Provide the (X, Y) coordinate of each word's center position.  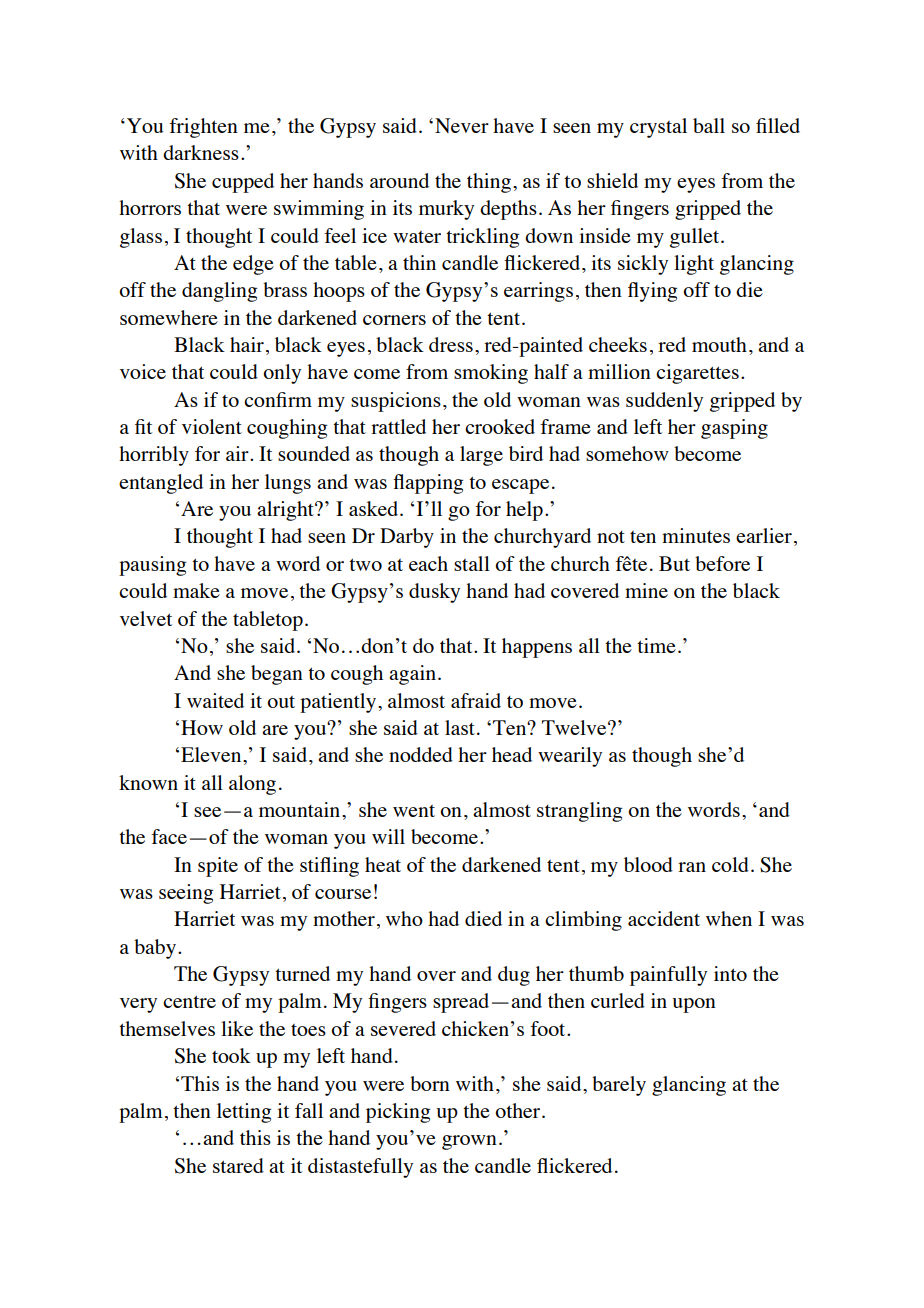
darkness (201, 152)
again (412, 675)
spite (218, 867)
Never (462, 125)
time (656, 645)
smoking (491, 374)
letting (244, 1113)
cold (730, 864)
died (483, 918)
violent (212, 426)
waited (215, 700)
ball (709, 125)
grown (469, 1142)
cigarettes (697, 374)
